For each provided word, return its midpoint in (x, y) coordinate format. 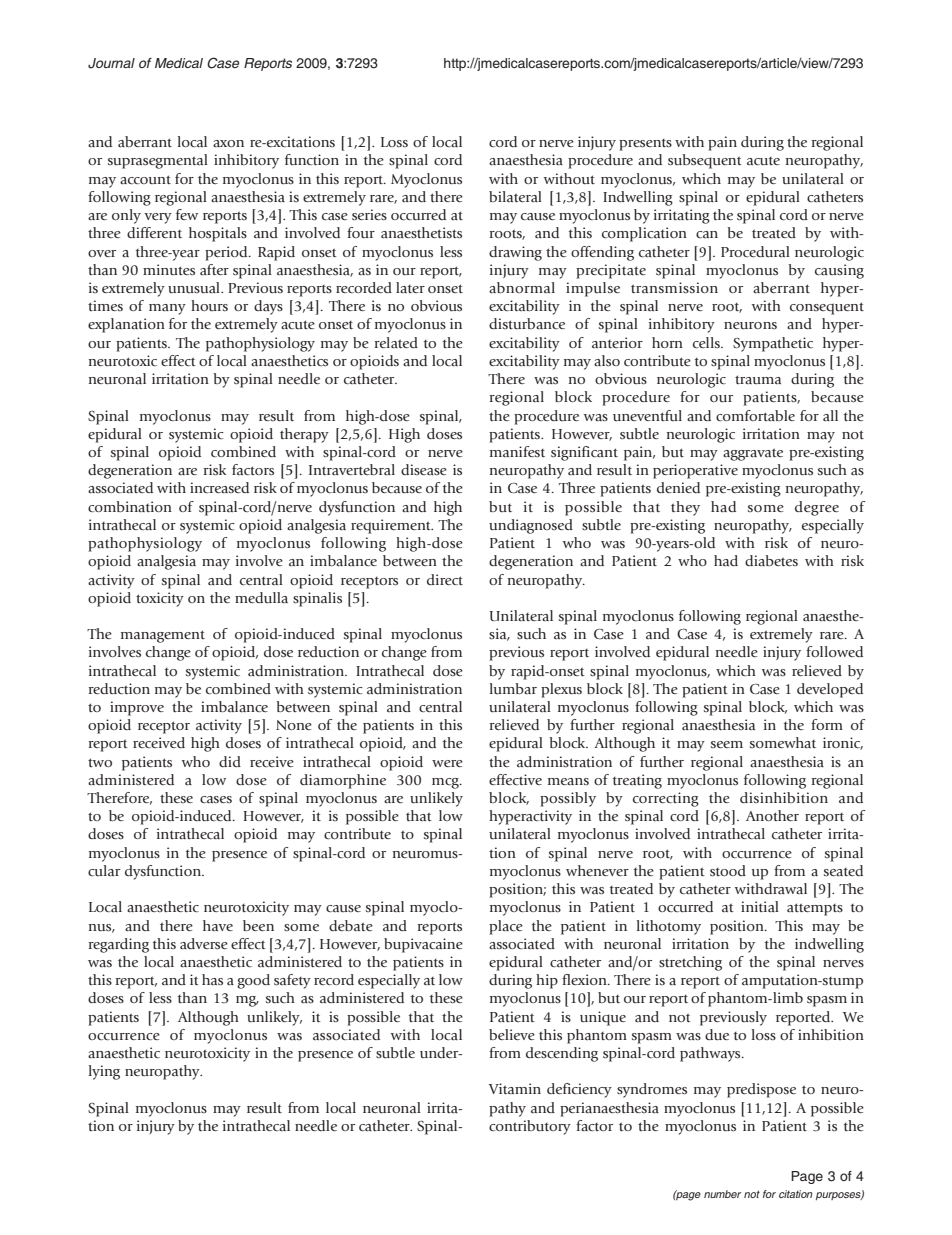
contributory (530, 1127)
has (212, 979)
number (722, 1194)
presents (645, 145)
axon (228, 143)
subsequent (705, 161)
